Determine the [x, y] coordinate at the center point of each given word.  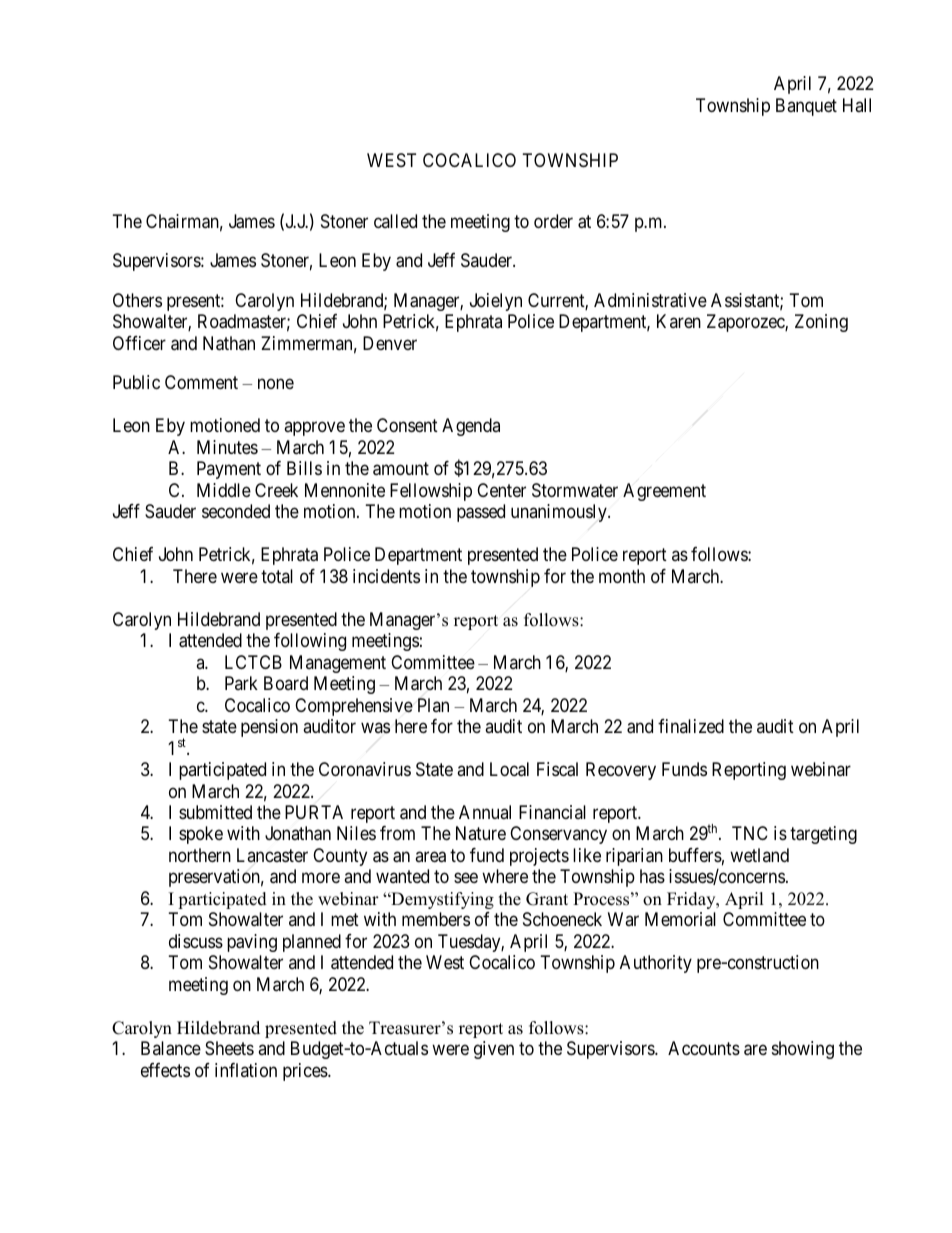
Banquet [806, 107]
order [553, 221]
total [277, 576]
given [494, 1050]
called [395, 221]
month [622, 576]
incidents [386, 576]
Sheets [229, 1048]
